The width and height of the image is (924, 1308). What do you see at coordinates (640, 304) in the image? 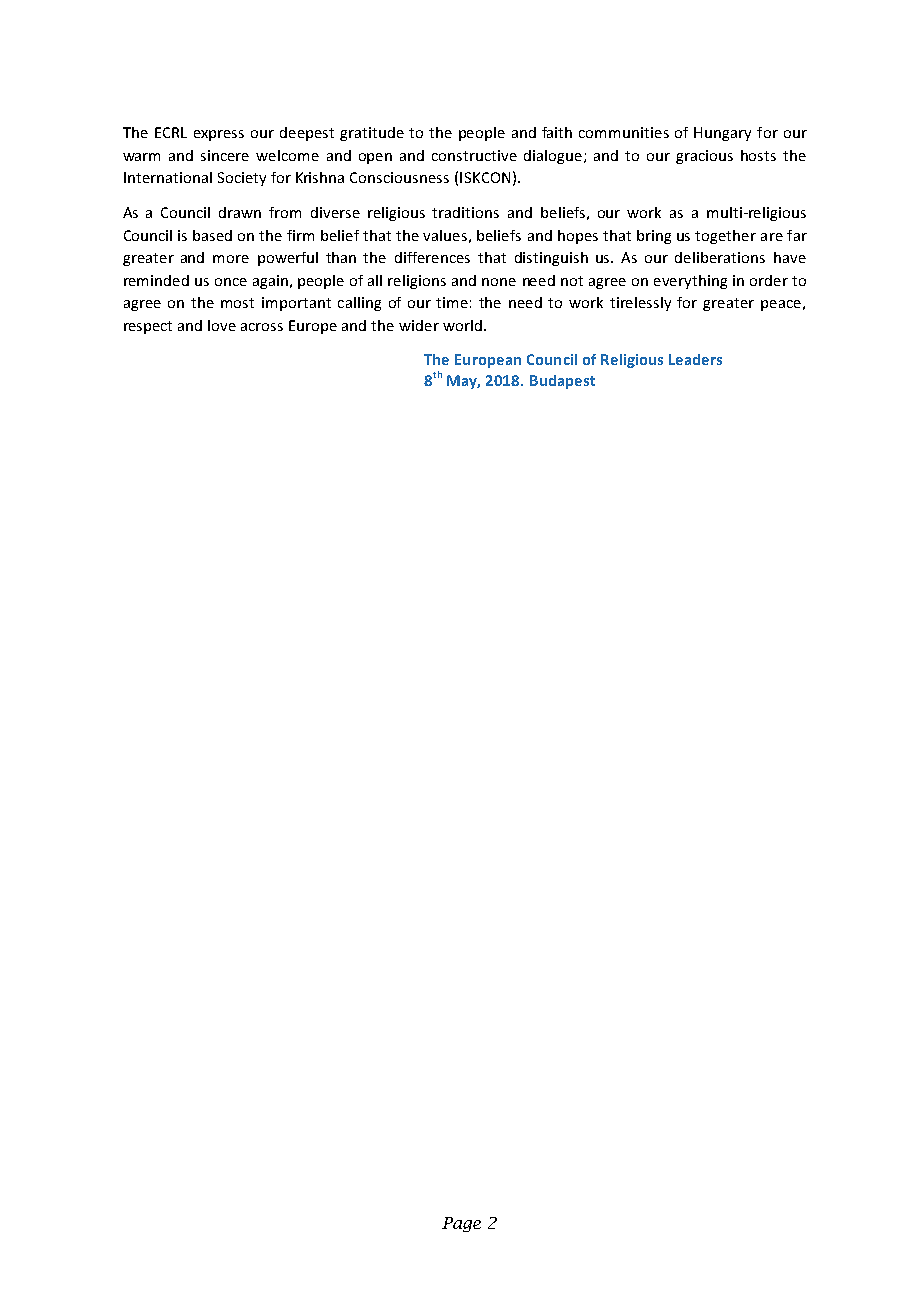
I see `tirelessly` at bounding box center [640, 304].
